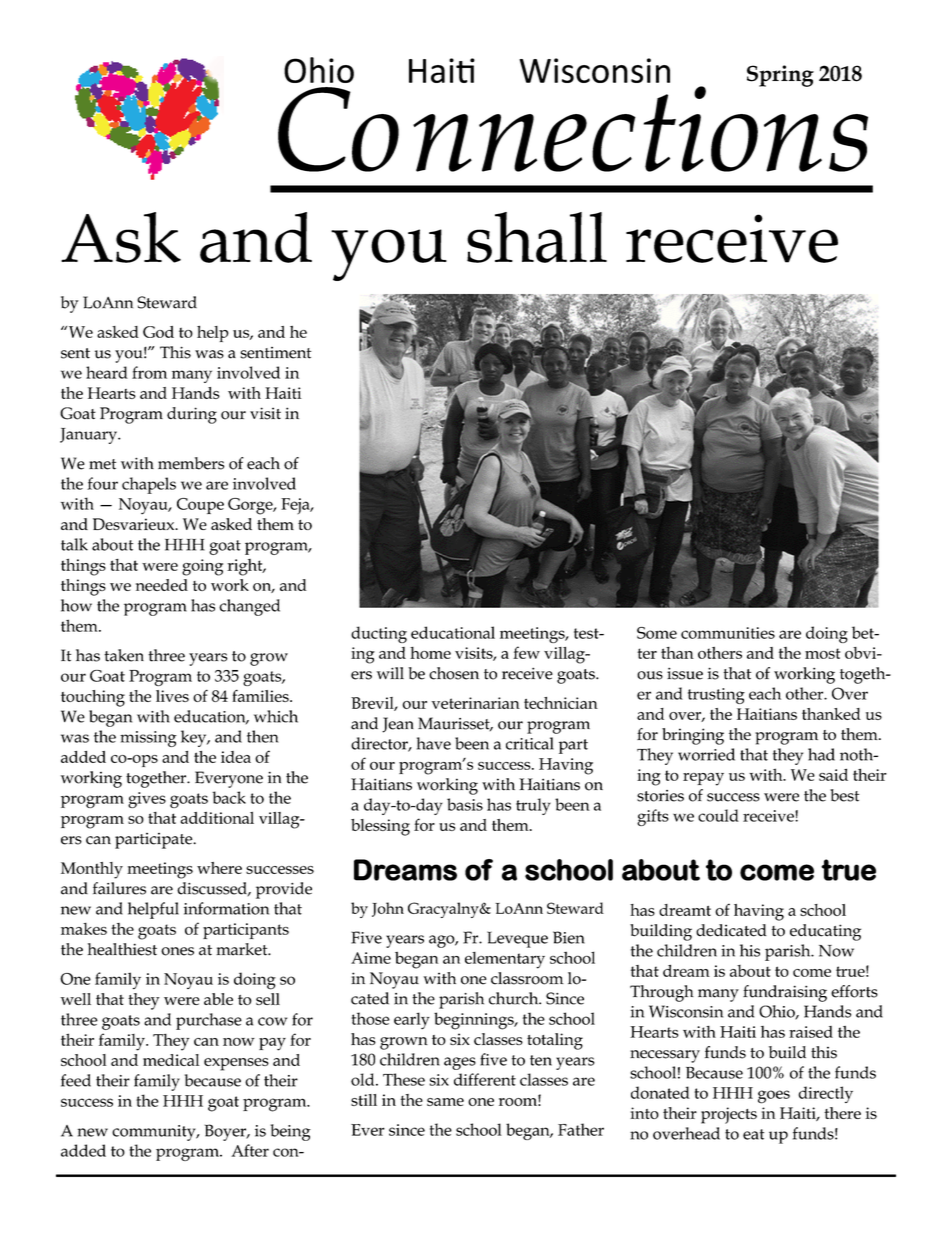 The image size is (952, 1233). Describe the element at coordinates (162, 585) in the screenshot. I see `needed` at that location.
